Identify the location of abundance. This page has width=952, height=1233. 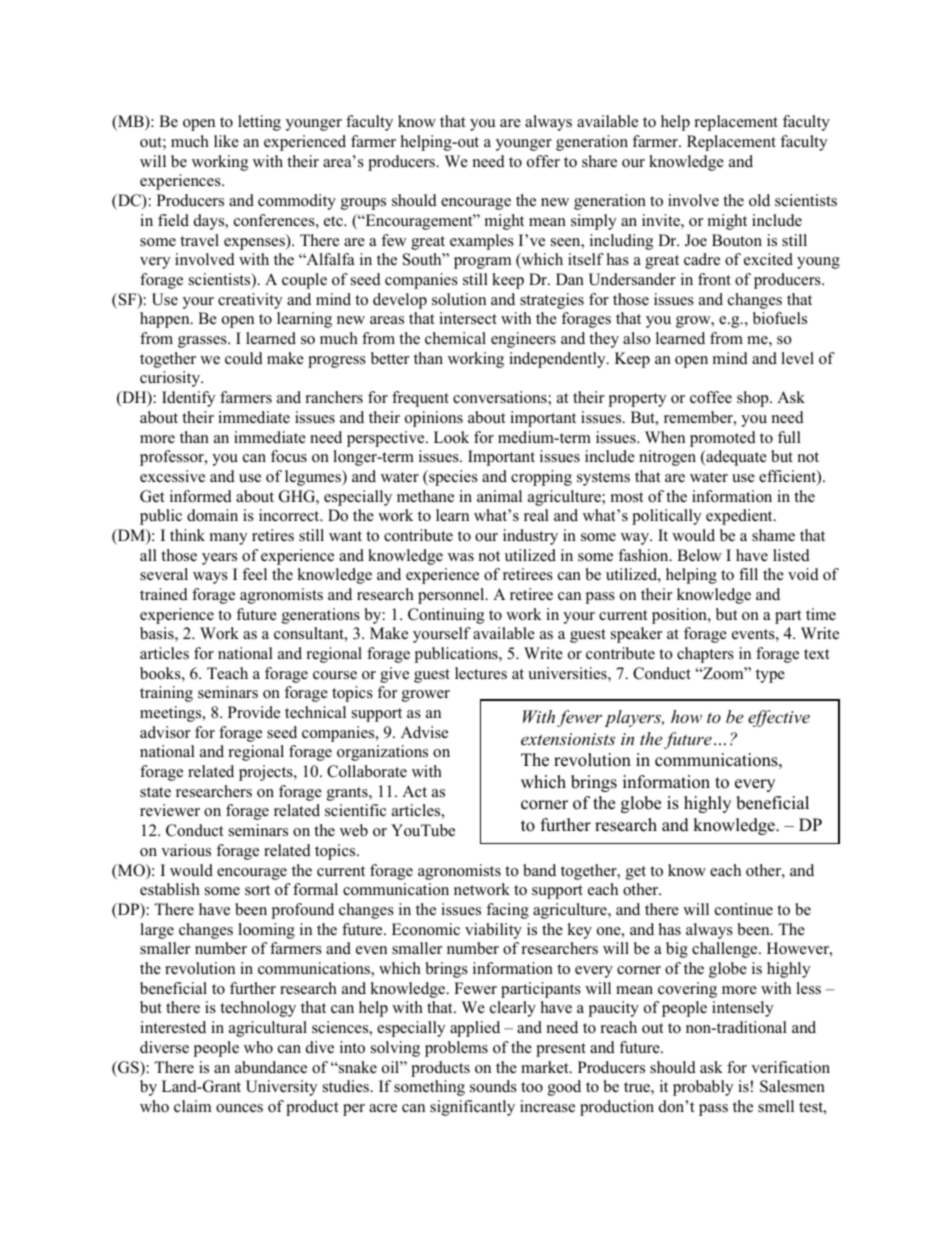
(271, 1067).
